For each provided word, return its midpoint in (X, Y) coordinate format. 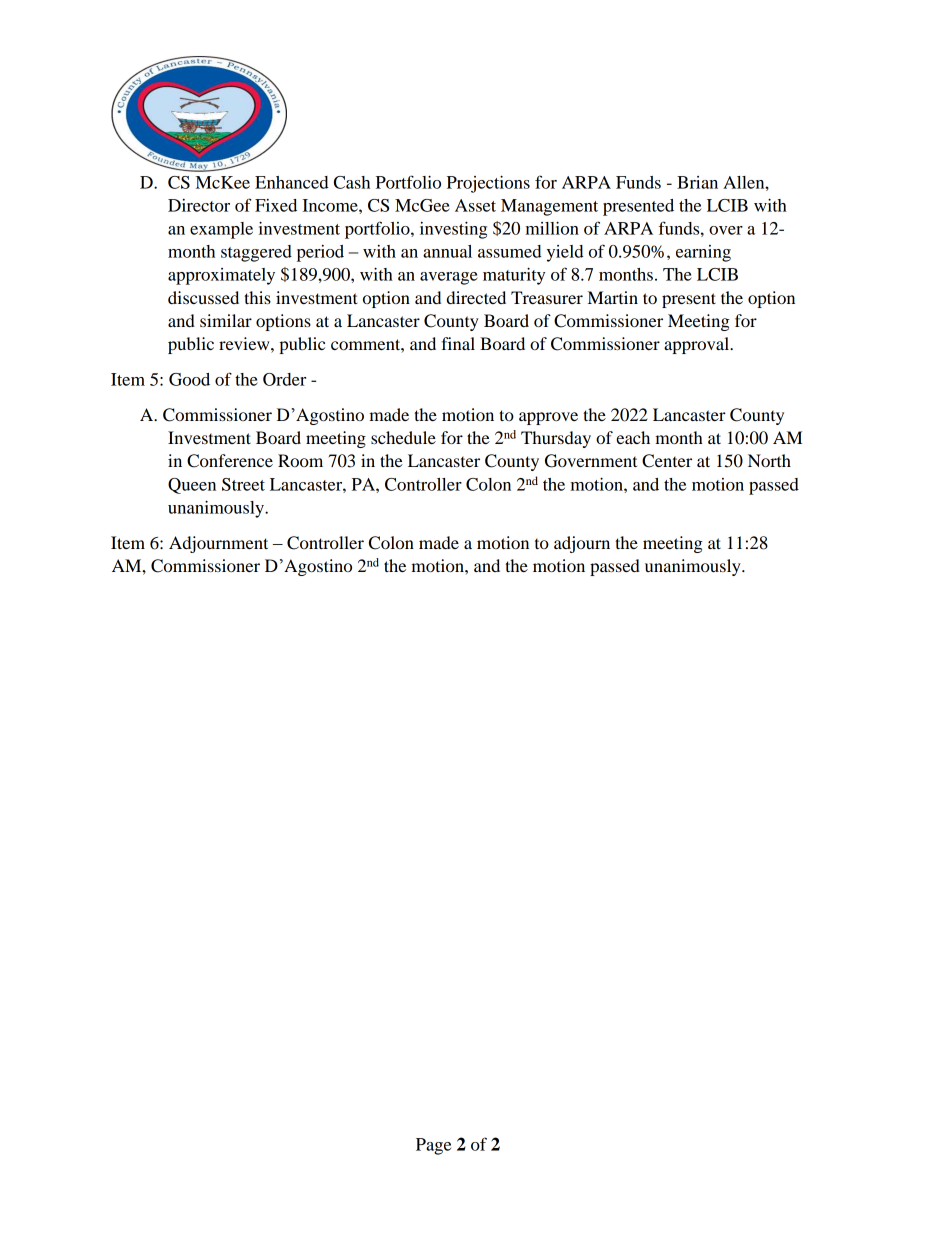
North (769, 460)
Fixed (276, 205)
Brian (697, 182)
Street (243, 484)
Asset (475, 205)
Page (433, 1146)
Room (300, 460)
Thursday (556, 439)
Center (667, 461)
